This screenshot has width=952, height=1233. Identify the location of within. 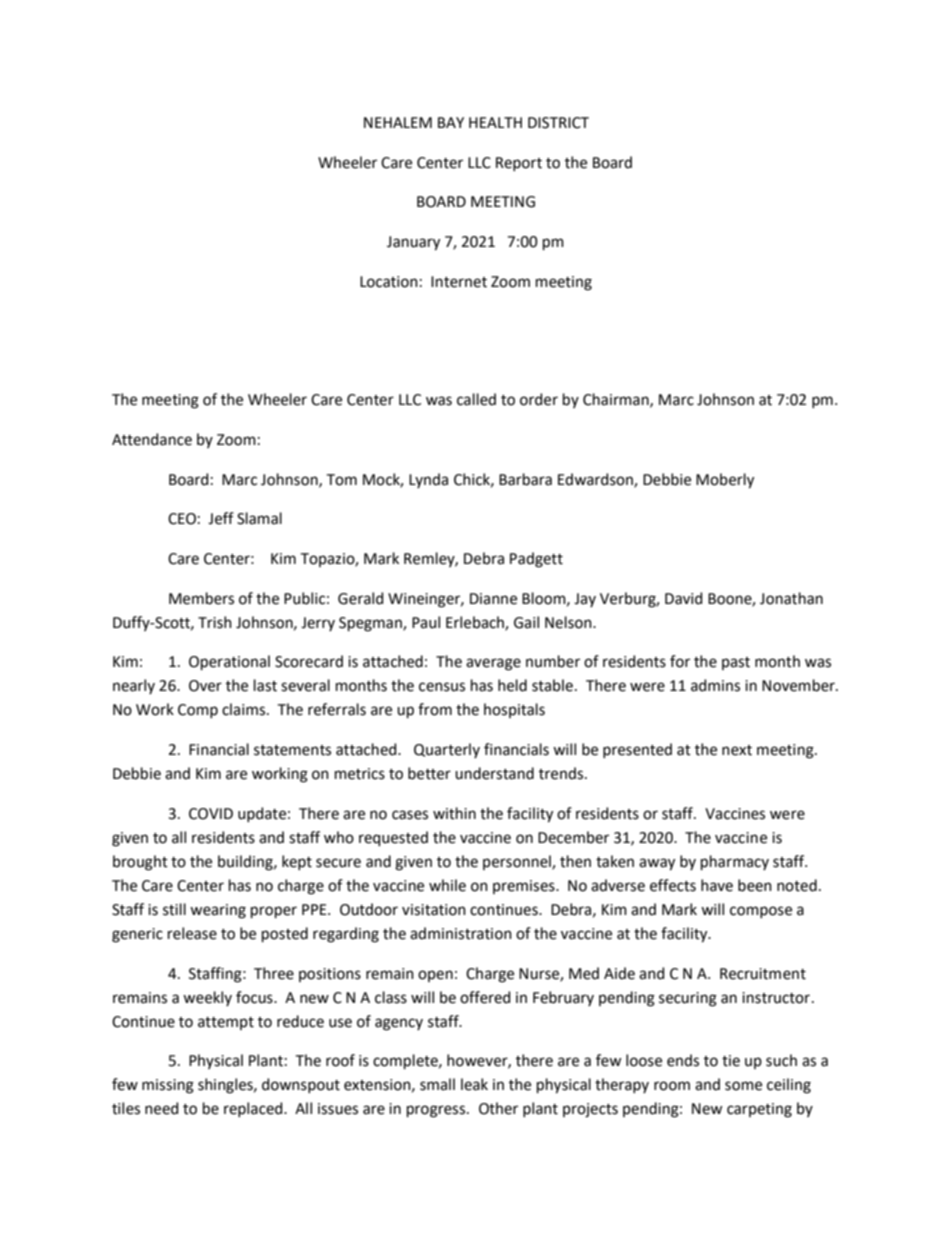
(454, 813).
